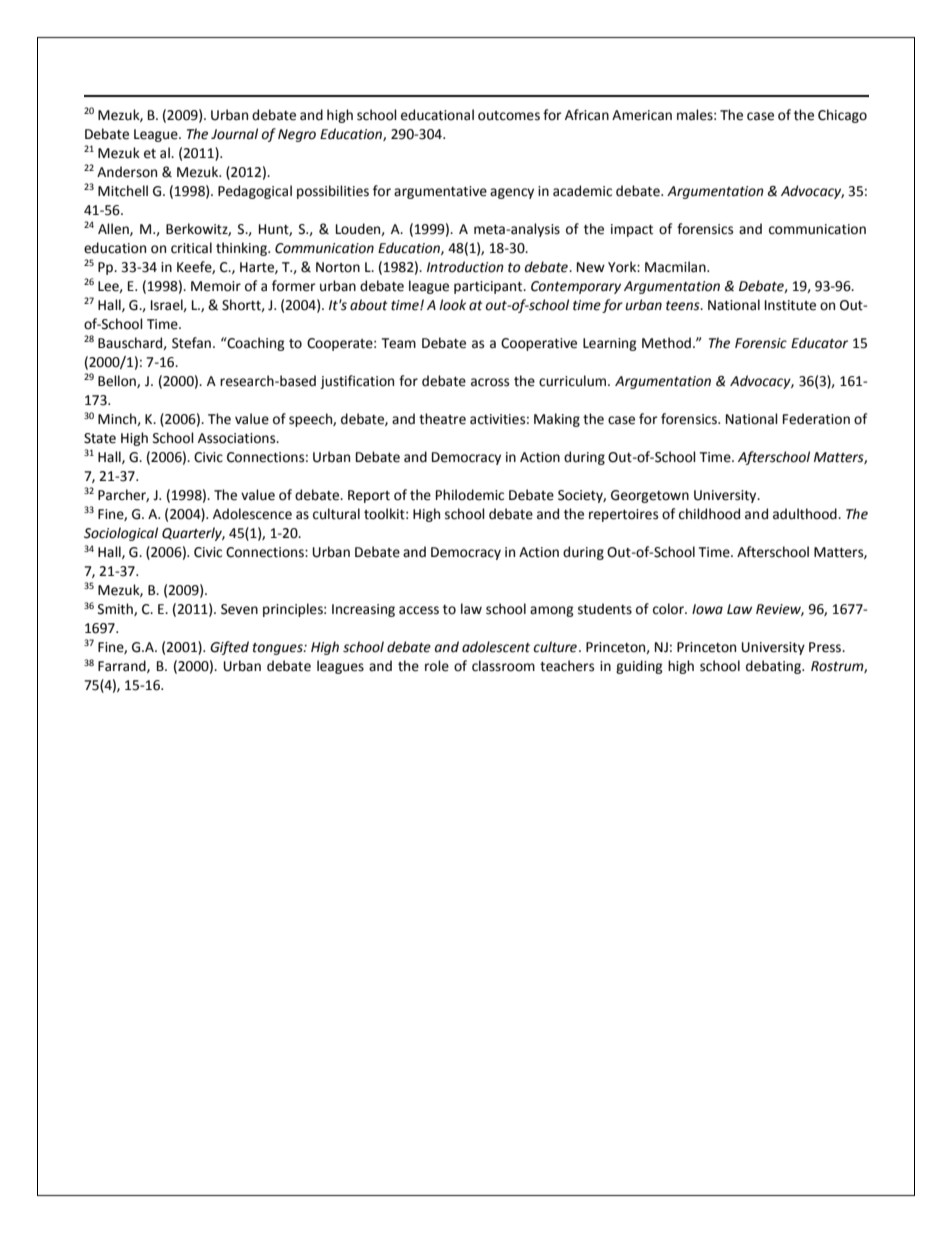 The height and width of the document is (1233, 952). What do you see at coordinates (496, 647) in the document?
I see `adolescent` at bounding box center [496, 647].
